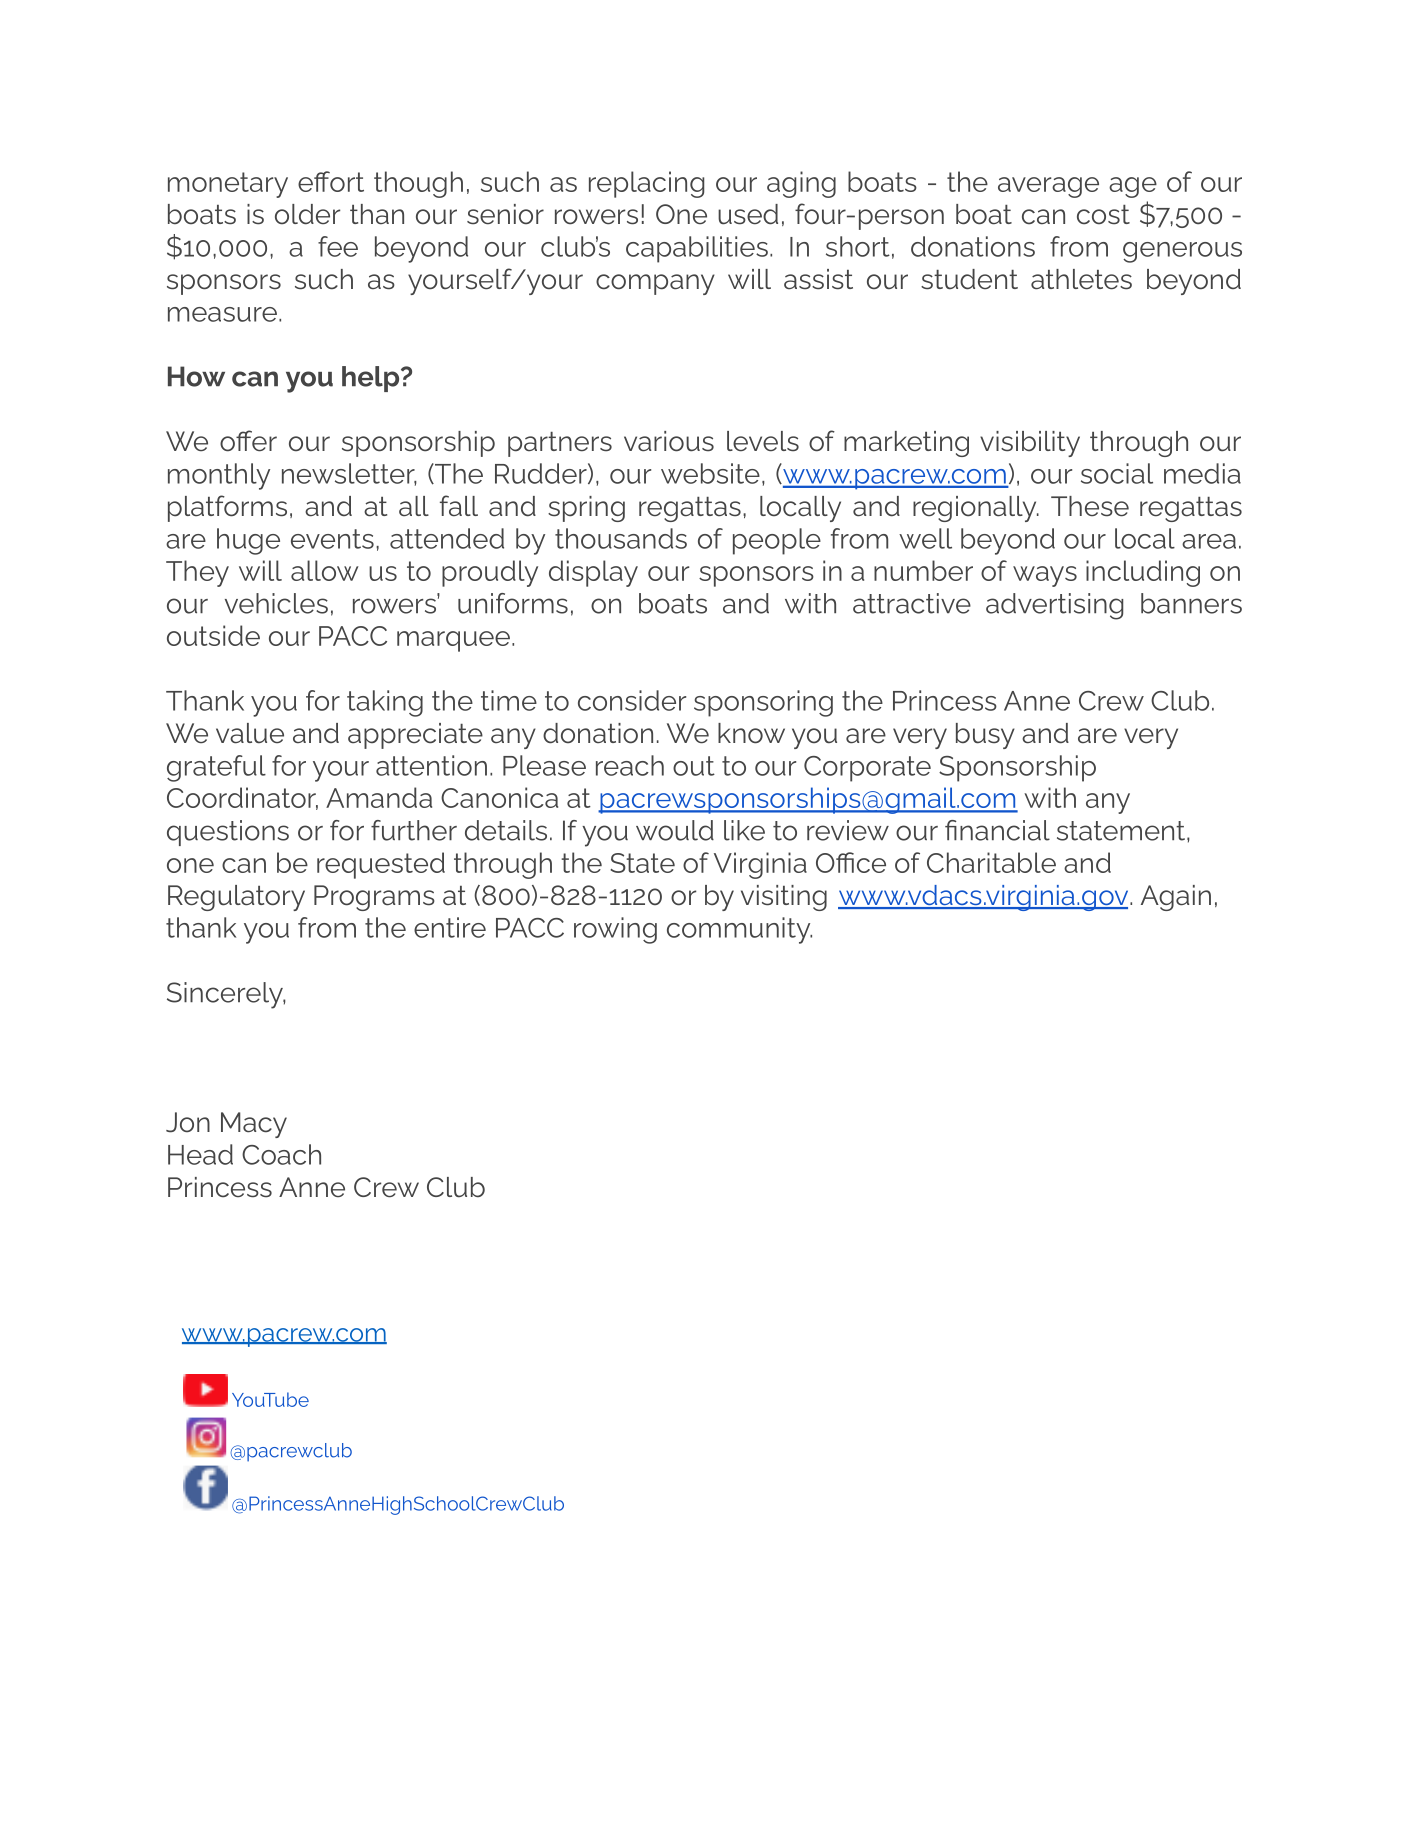 Image resolution: width=1409 pixels, height=1823 pixels. Describe the element at coordinates (632, 700) in the document. I see `consider` at that location.
